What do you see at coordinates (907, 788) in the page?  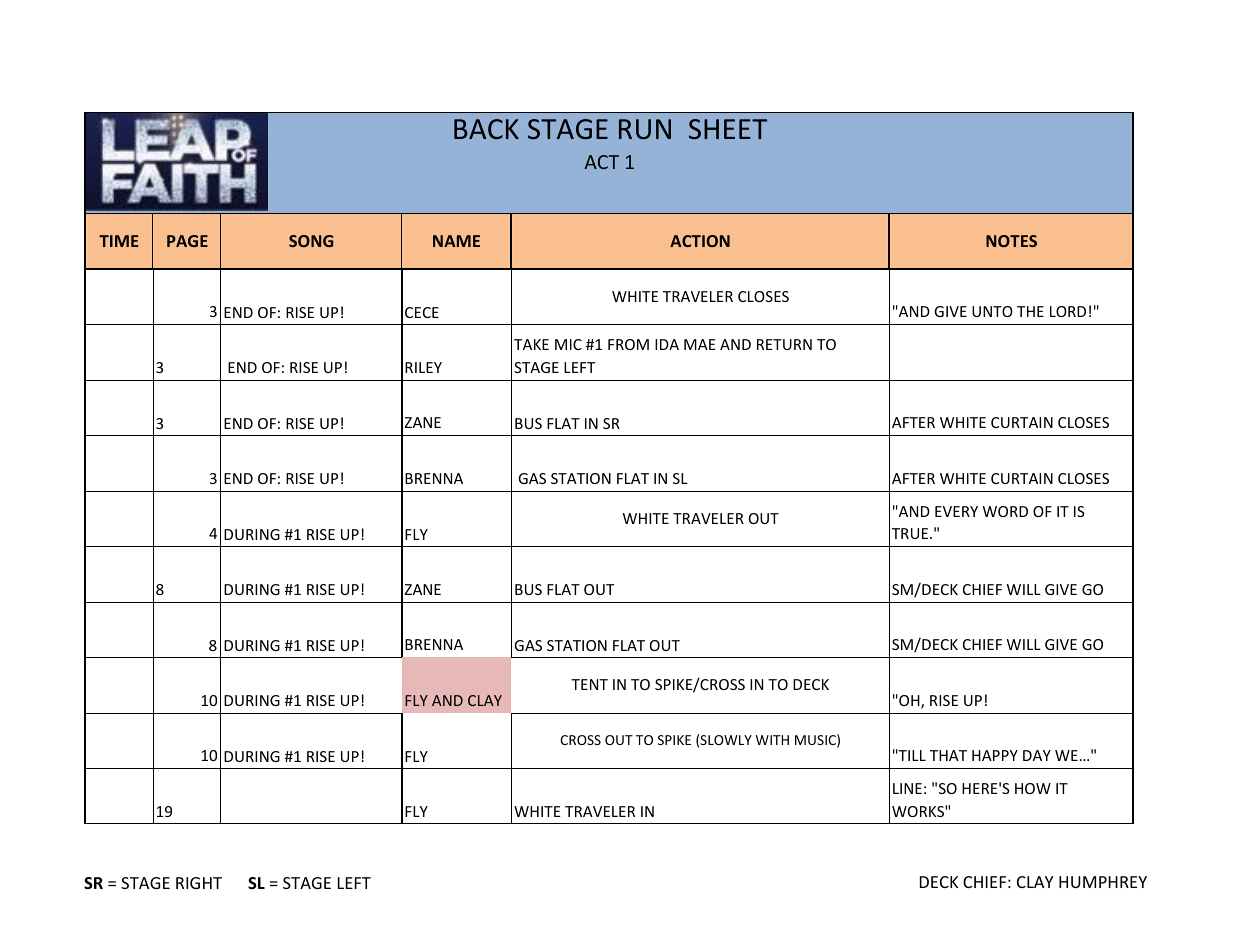 I see `LINE` at bounding box center [907, 788].
